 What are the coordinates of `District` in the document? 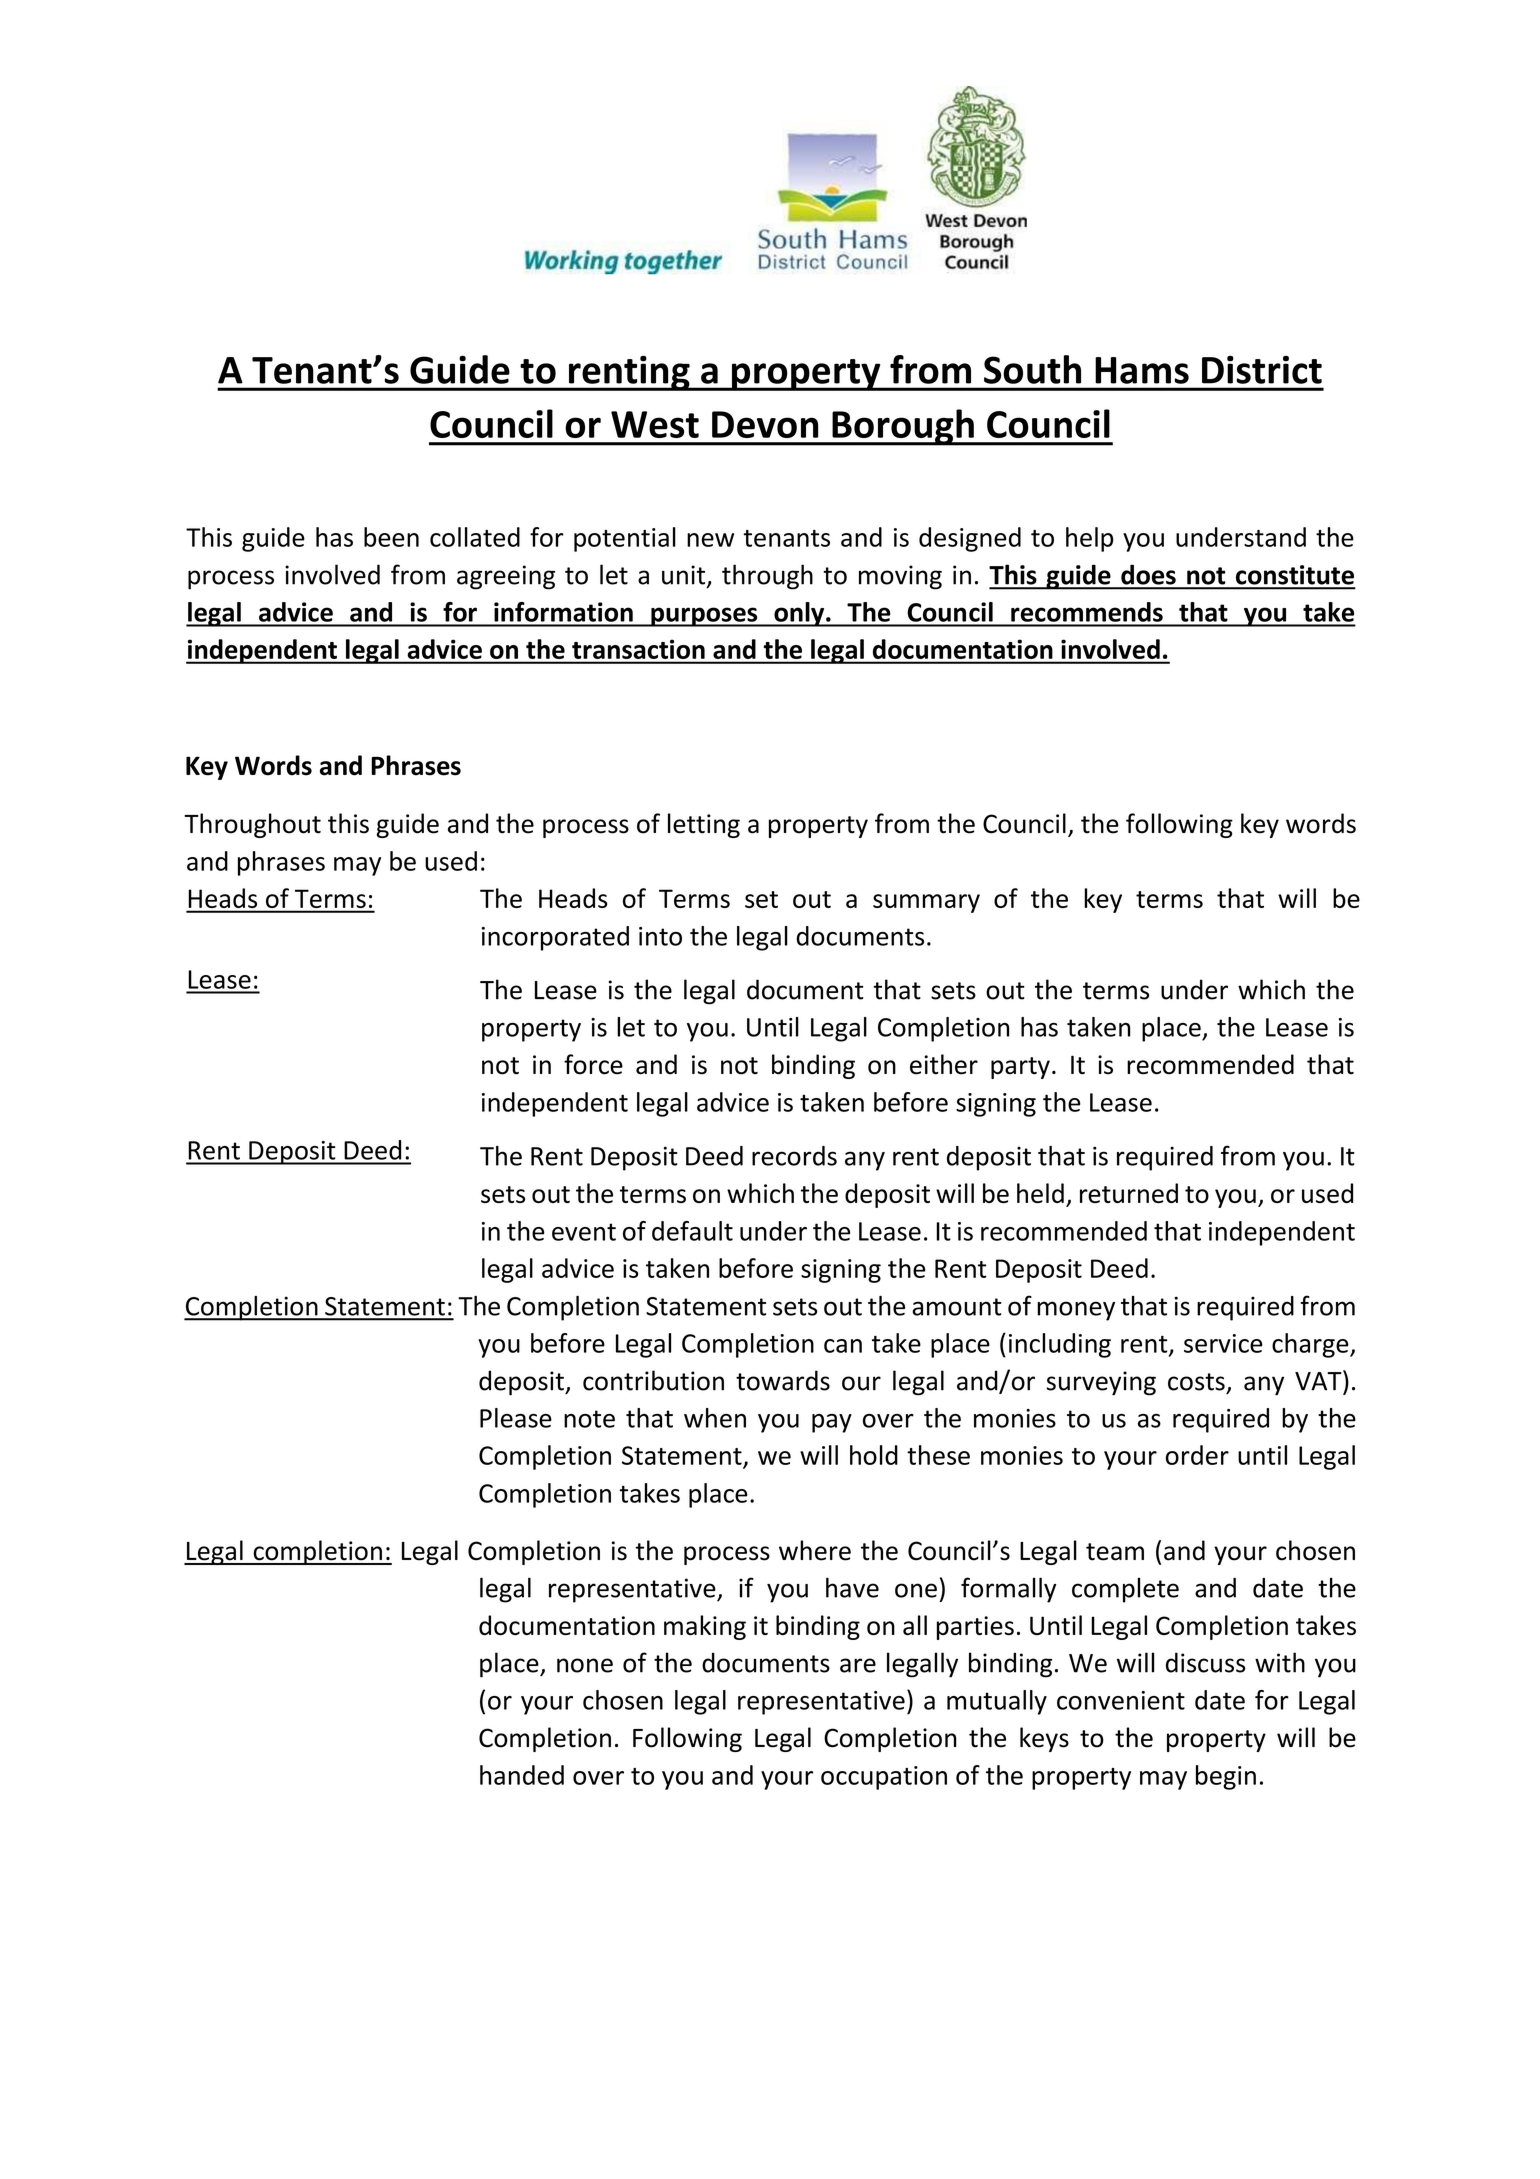 It's located at (1262, 370).
